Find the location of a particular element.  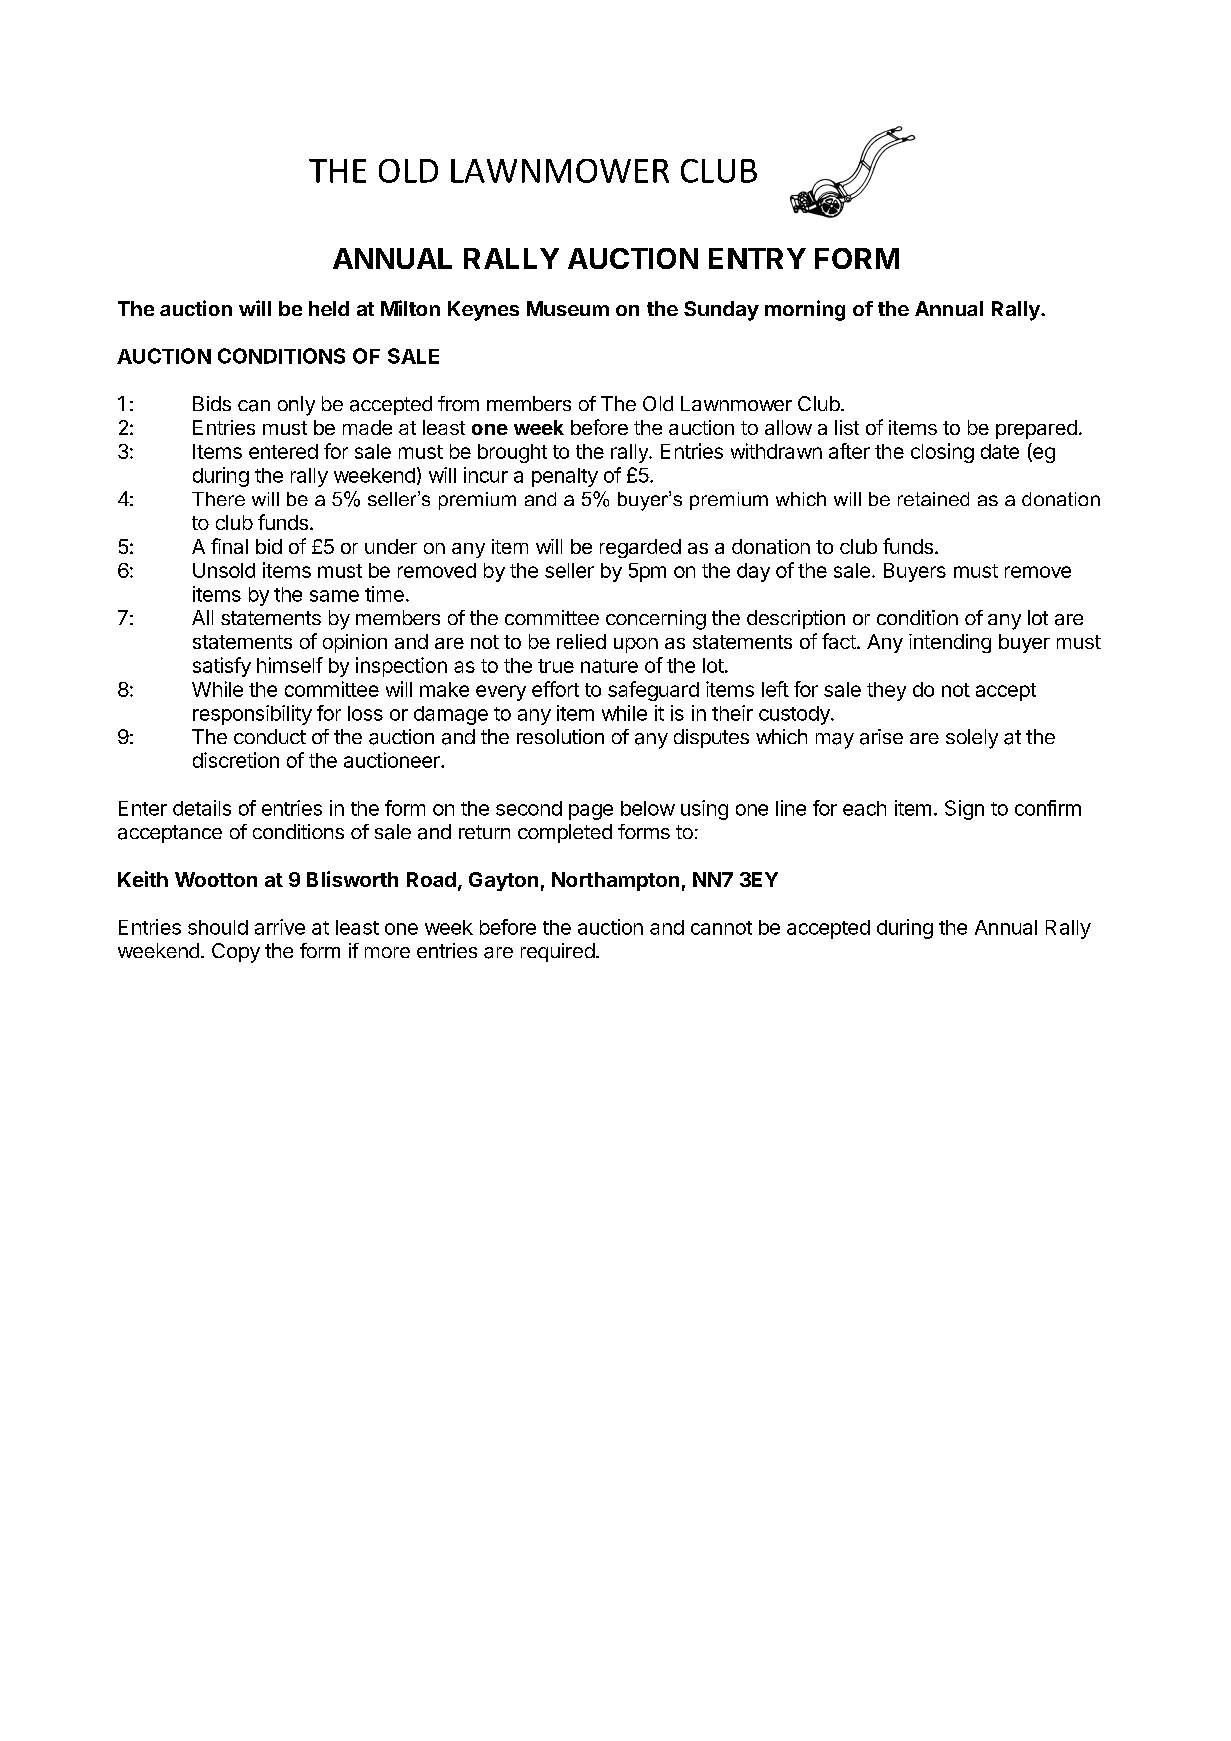

resolution is located at coordinates (560, 736).
